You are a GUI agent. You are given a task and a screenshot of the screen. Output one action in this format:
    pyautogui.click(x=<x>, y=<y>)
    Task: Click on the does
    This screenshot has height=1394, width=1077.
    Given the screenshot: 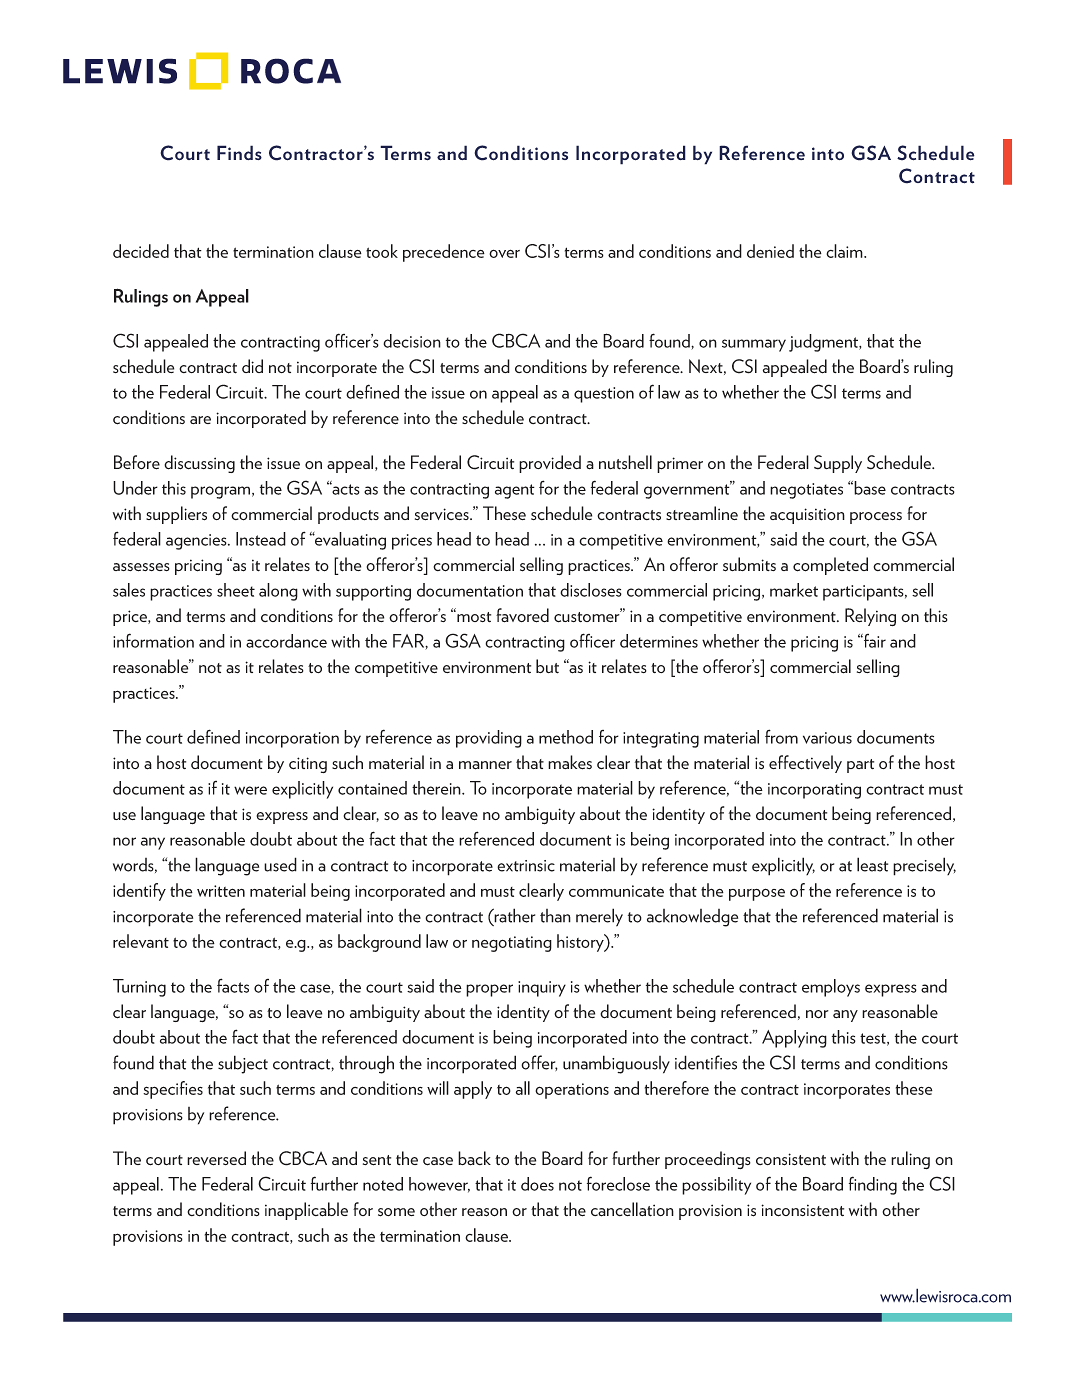 What is the action you would take?
    pyautogui.click(x=537, y=1184)
